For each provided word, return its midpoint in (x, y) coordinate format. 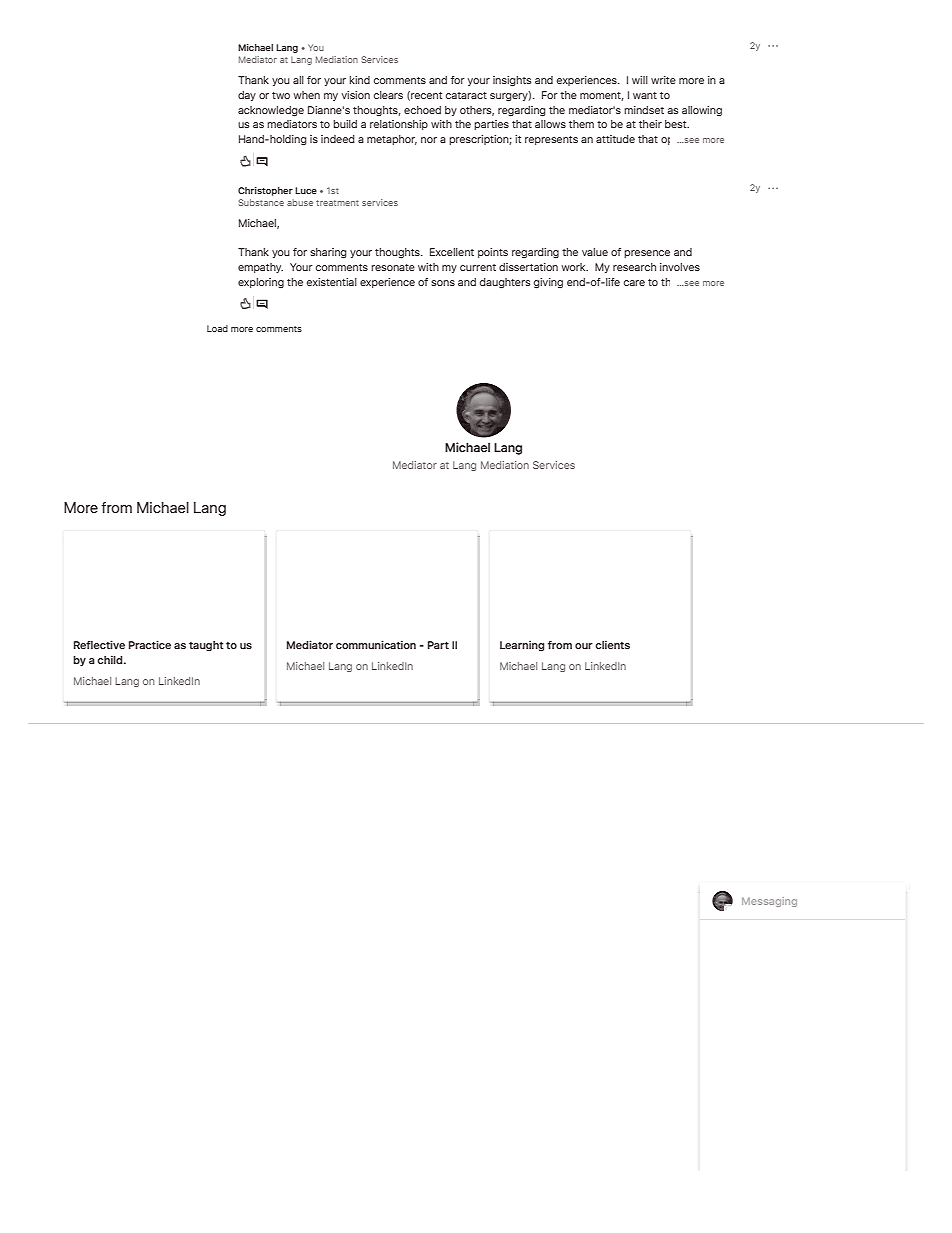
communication (376, 644)
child (111, 659)
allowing (702, 111)
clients (612, 644)
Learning (522, 646)
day (247, 96)
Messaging (769, 902)
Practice (150, 644)
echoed (422, 110)
